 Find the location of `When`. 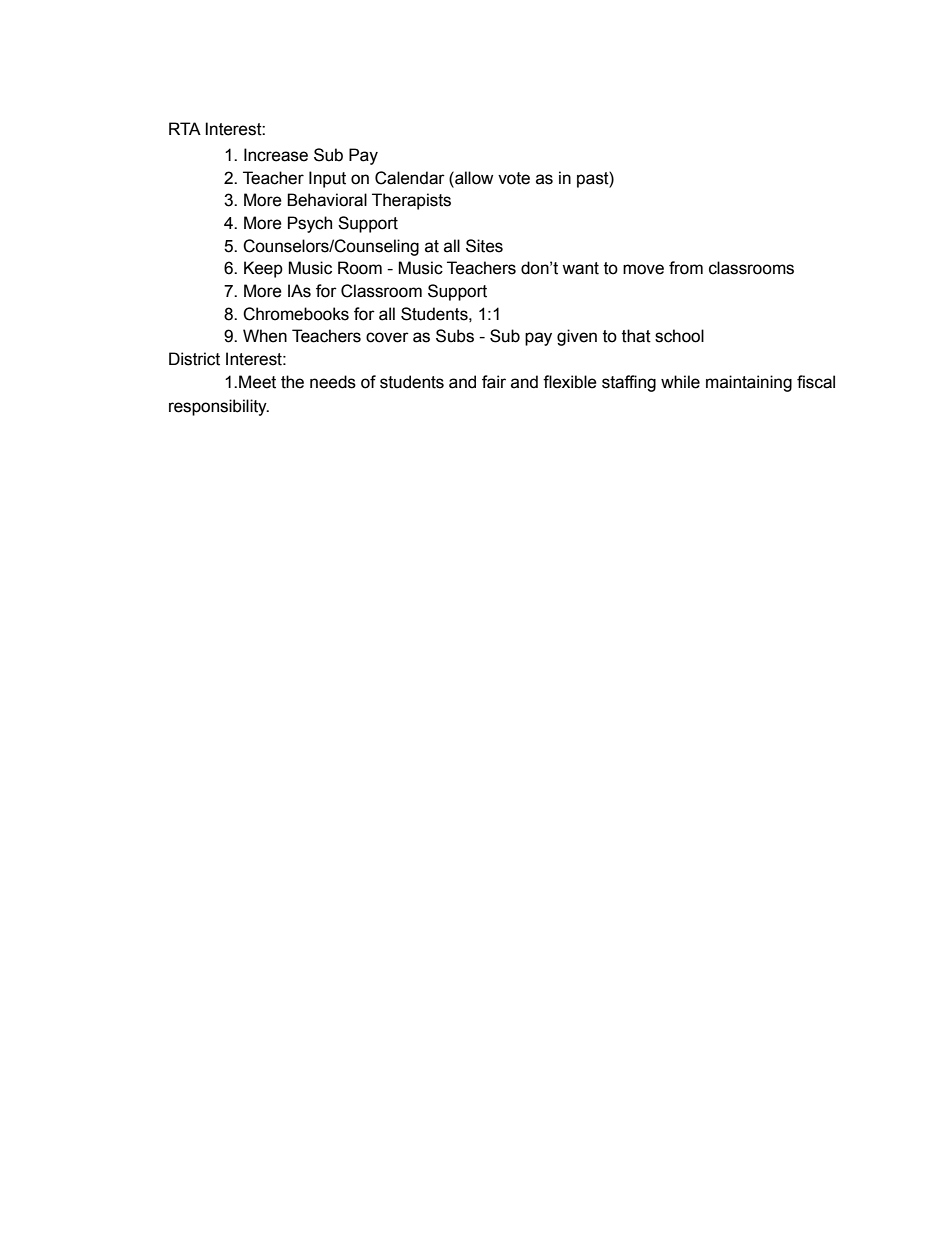

When is located at coordinates (265, 336).
